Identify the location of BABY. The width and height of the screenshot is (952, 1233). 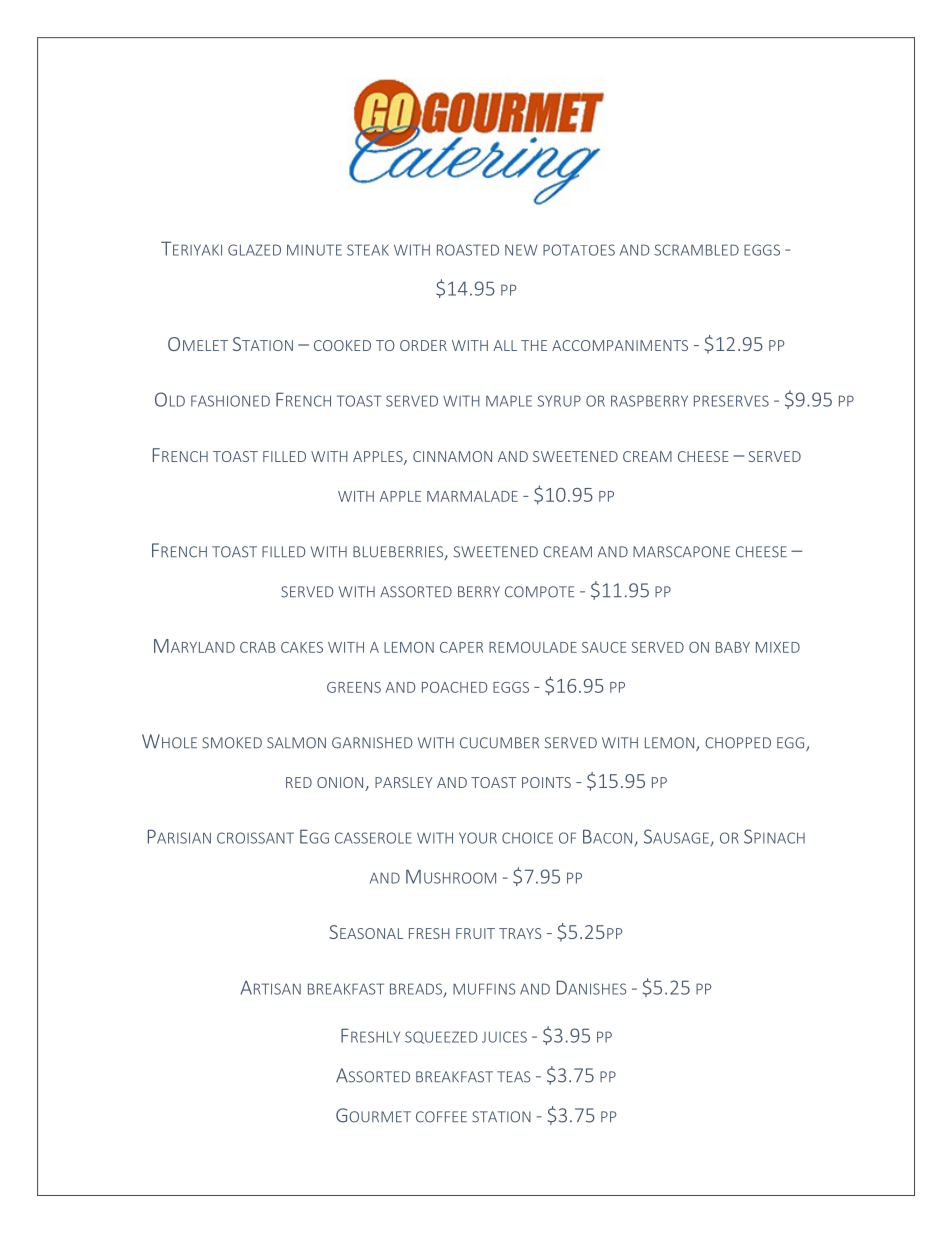
(733, 647).
